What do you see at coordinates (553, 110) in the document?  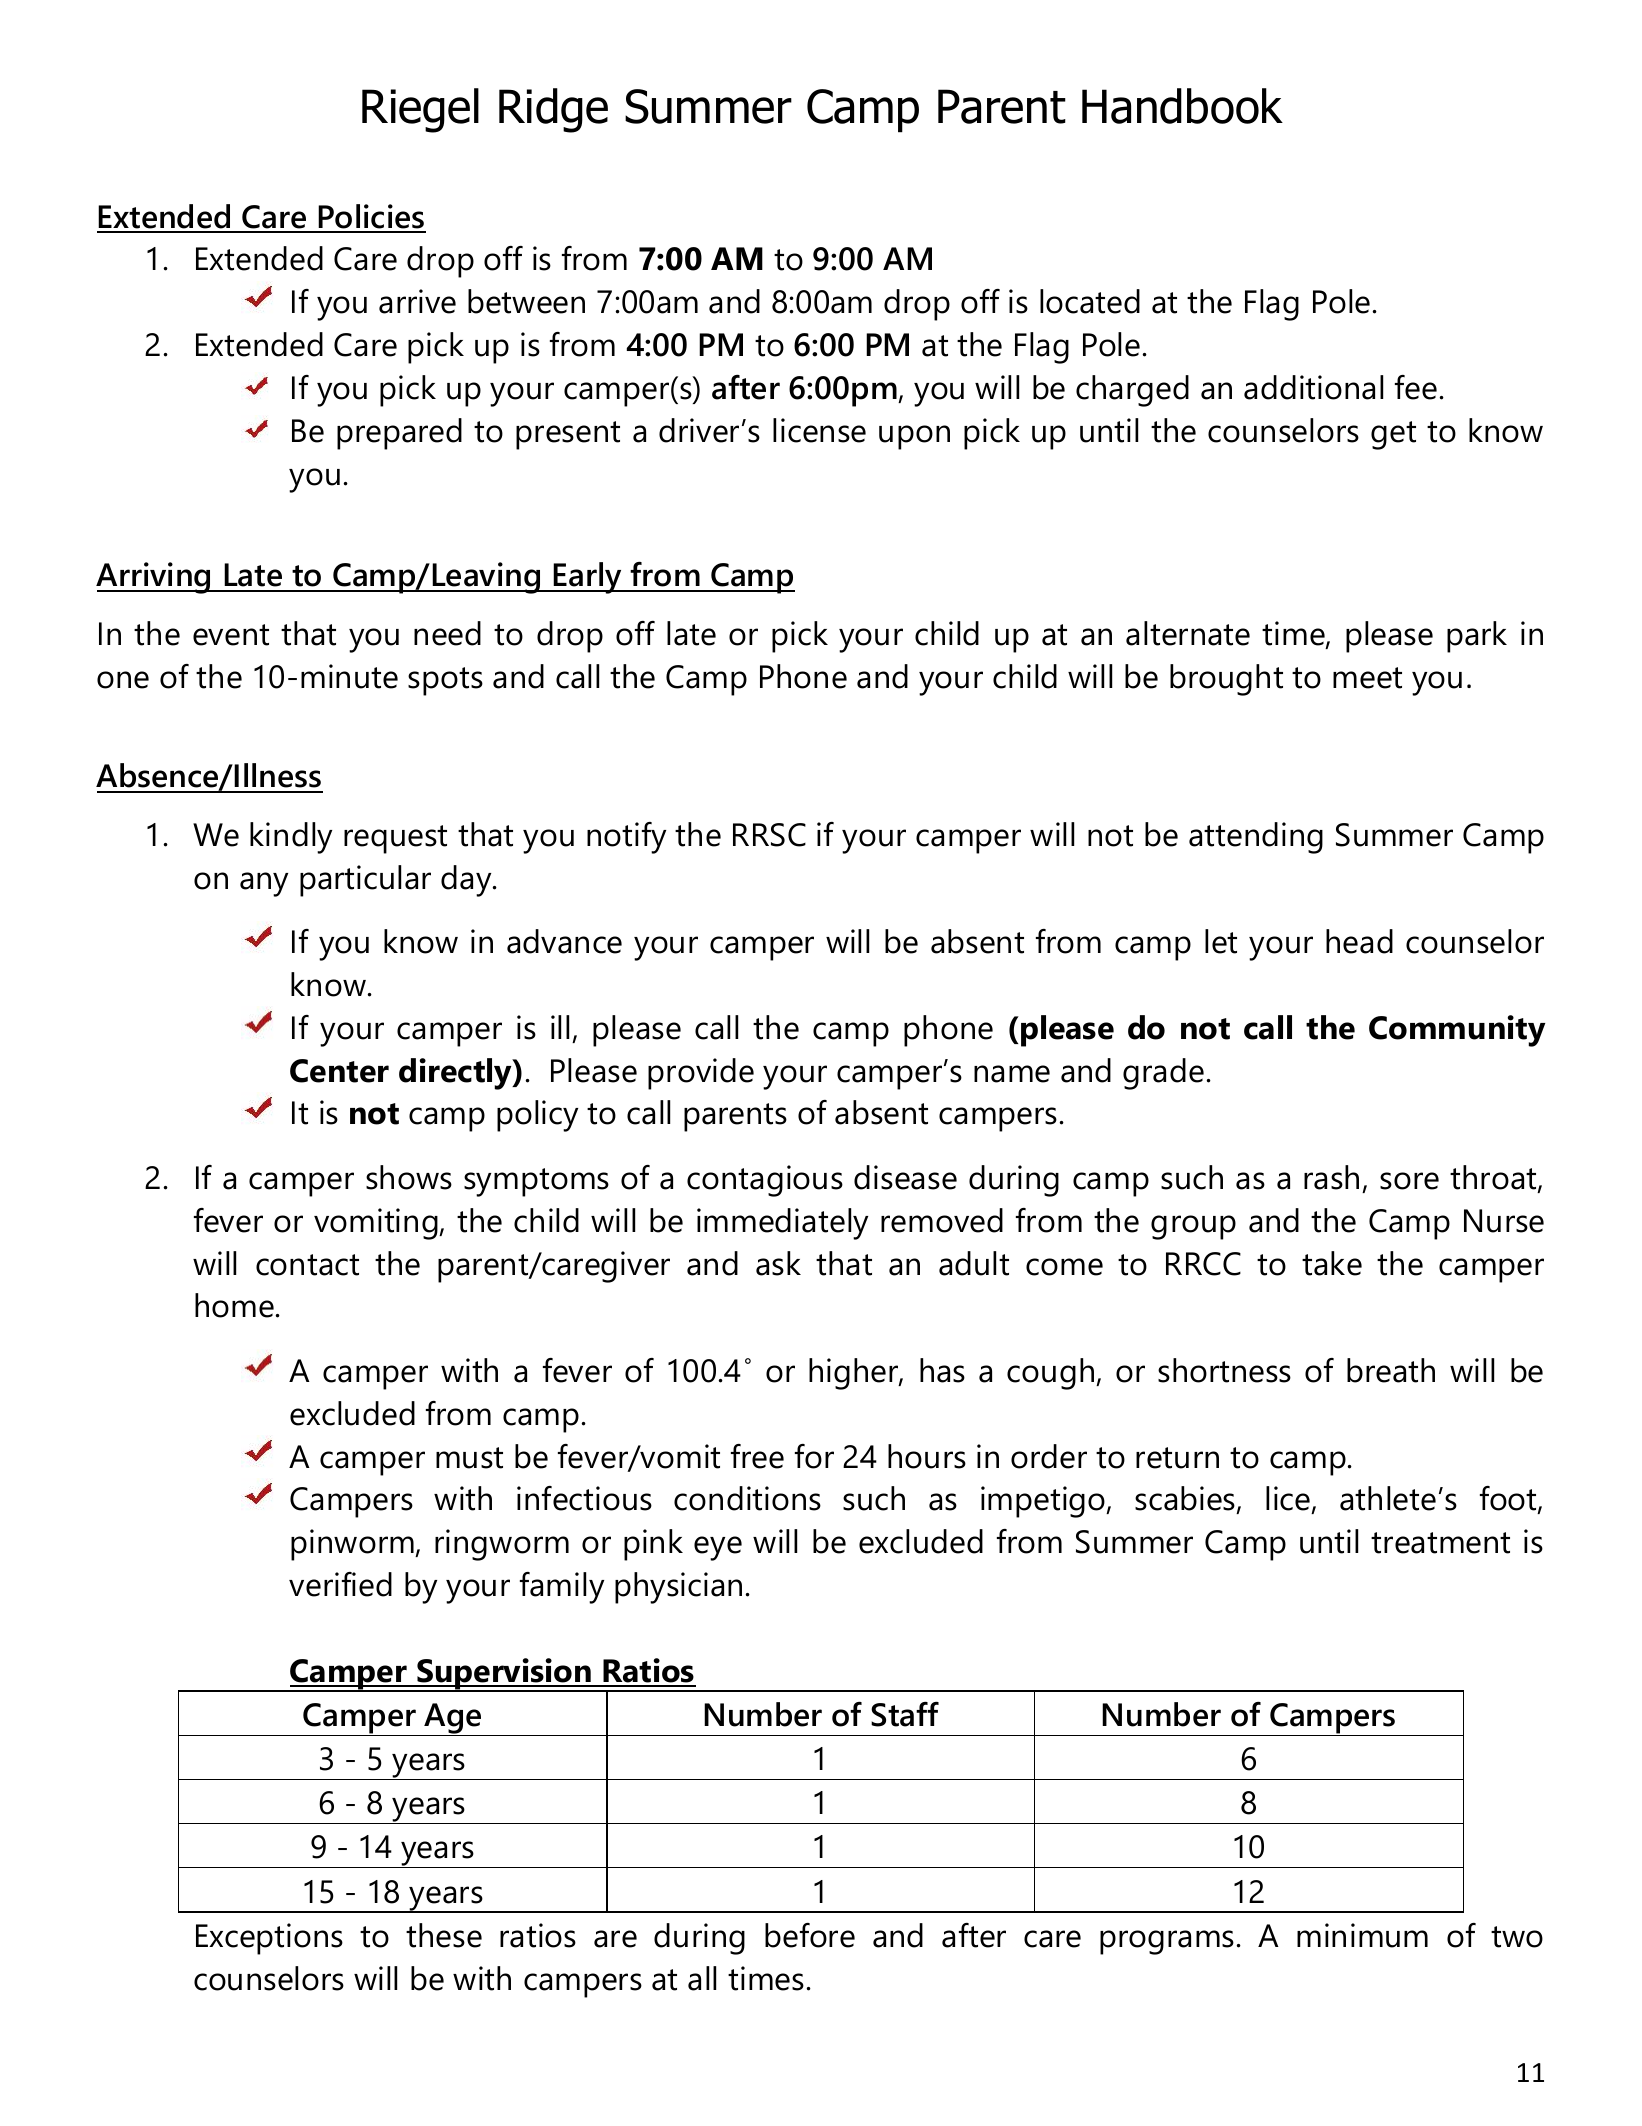 I see `Ridge` at bounding box center [553, 110].
